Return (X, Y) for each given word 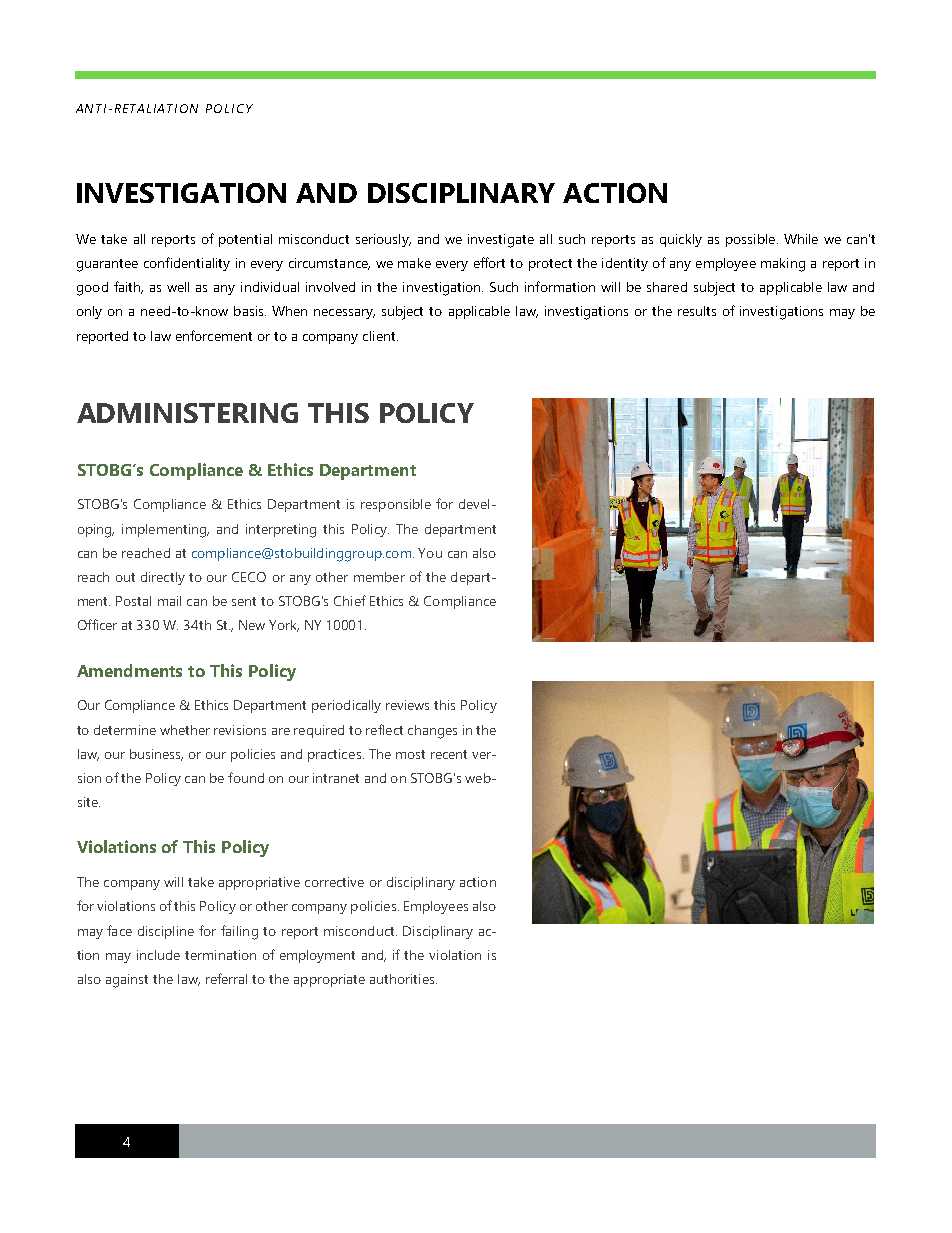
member (379, 577)
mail (169, 601)
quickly (681, 240)
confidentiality (187, 264)
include (158, 955)
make (414, 263)
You (430, 553)
